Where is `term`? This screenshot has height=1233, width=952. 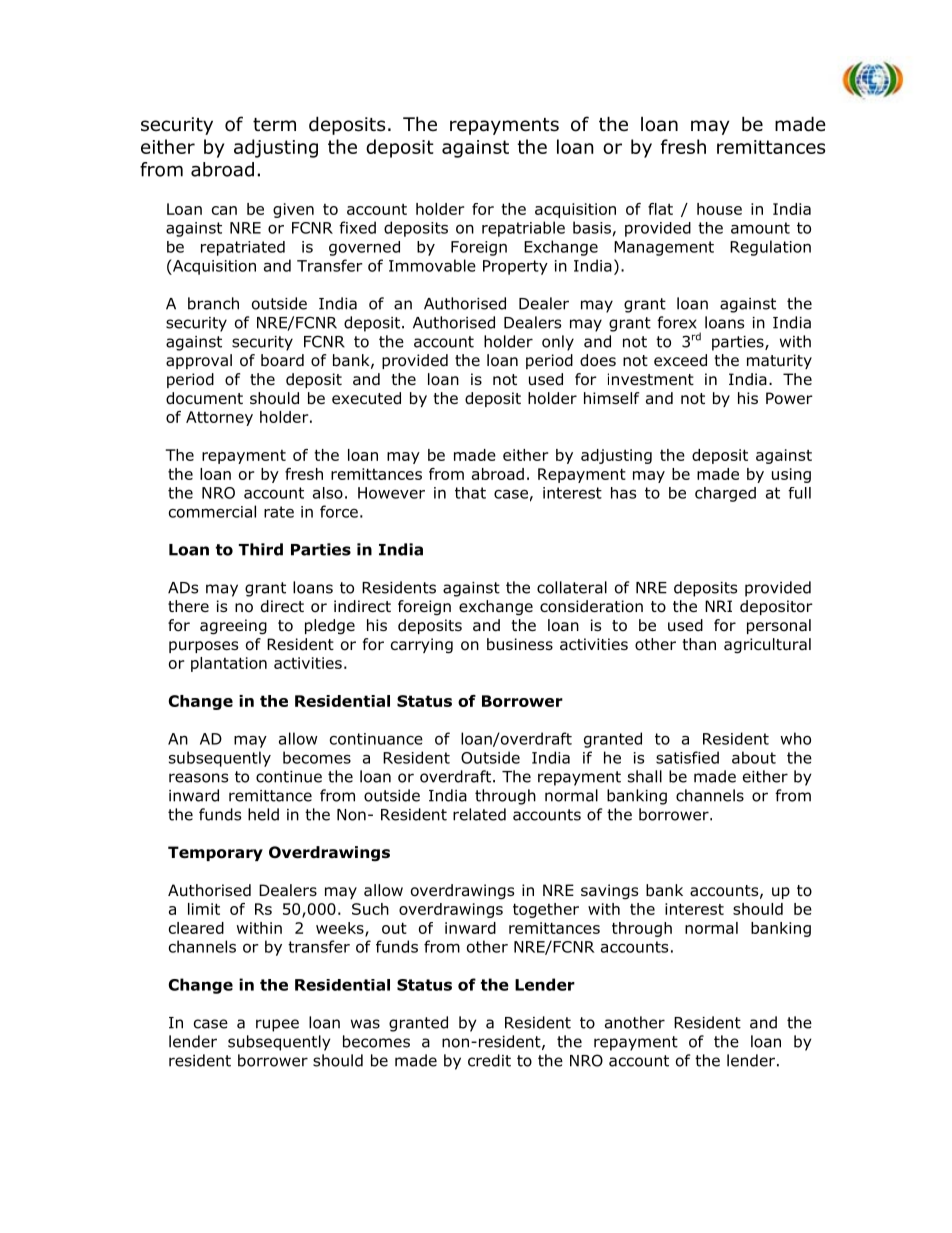
term is located at coordinates (274, 125).
